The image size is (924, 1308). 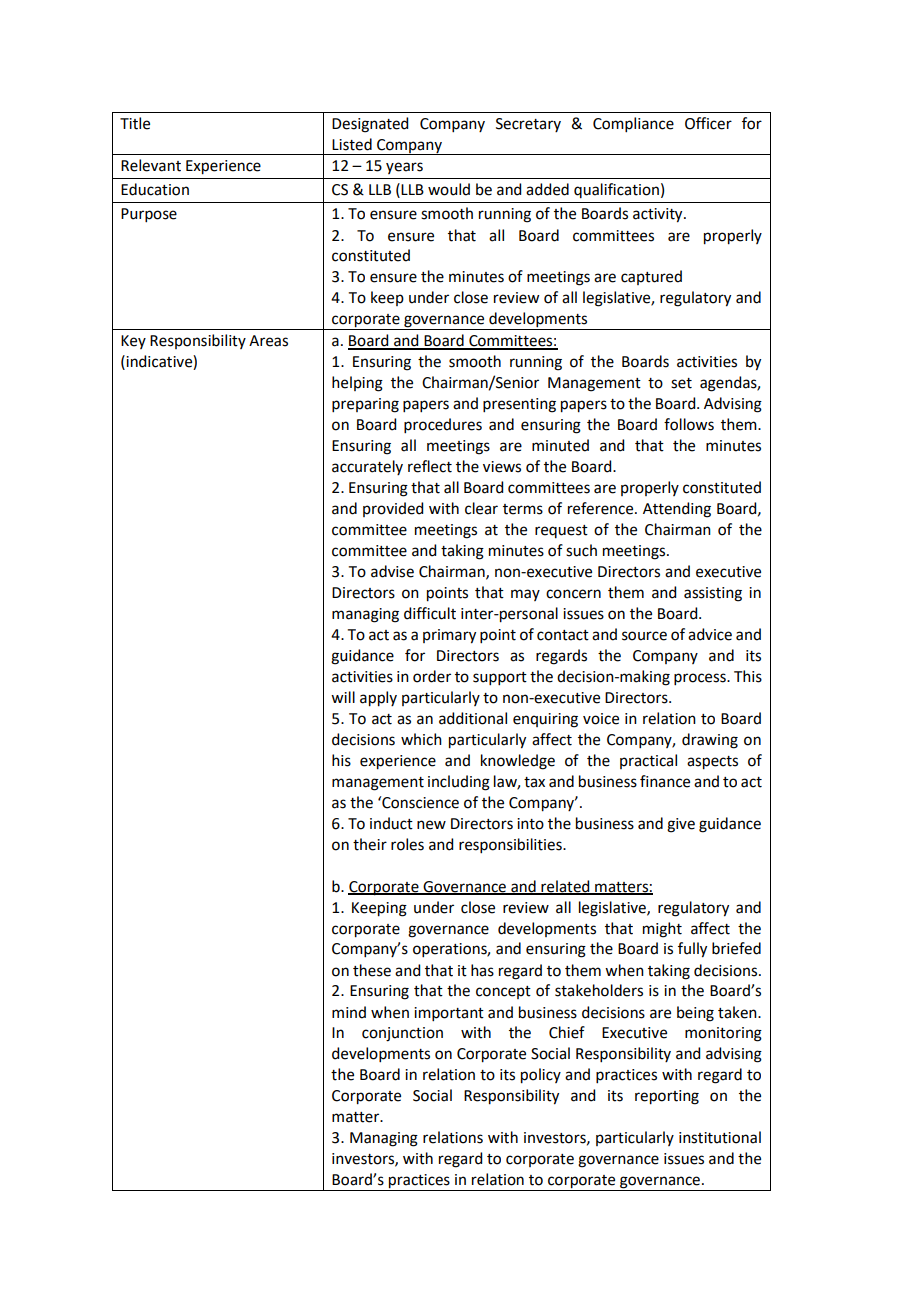 What do you see at coordinates (402, 1034) in the page?
I see `conjunction` at bounding box center [402, 1034].
